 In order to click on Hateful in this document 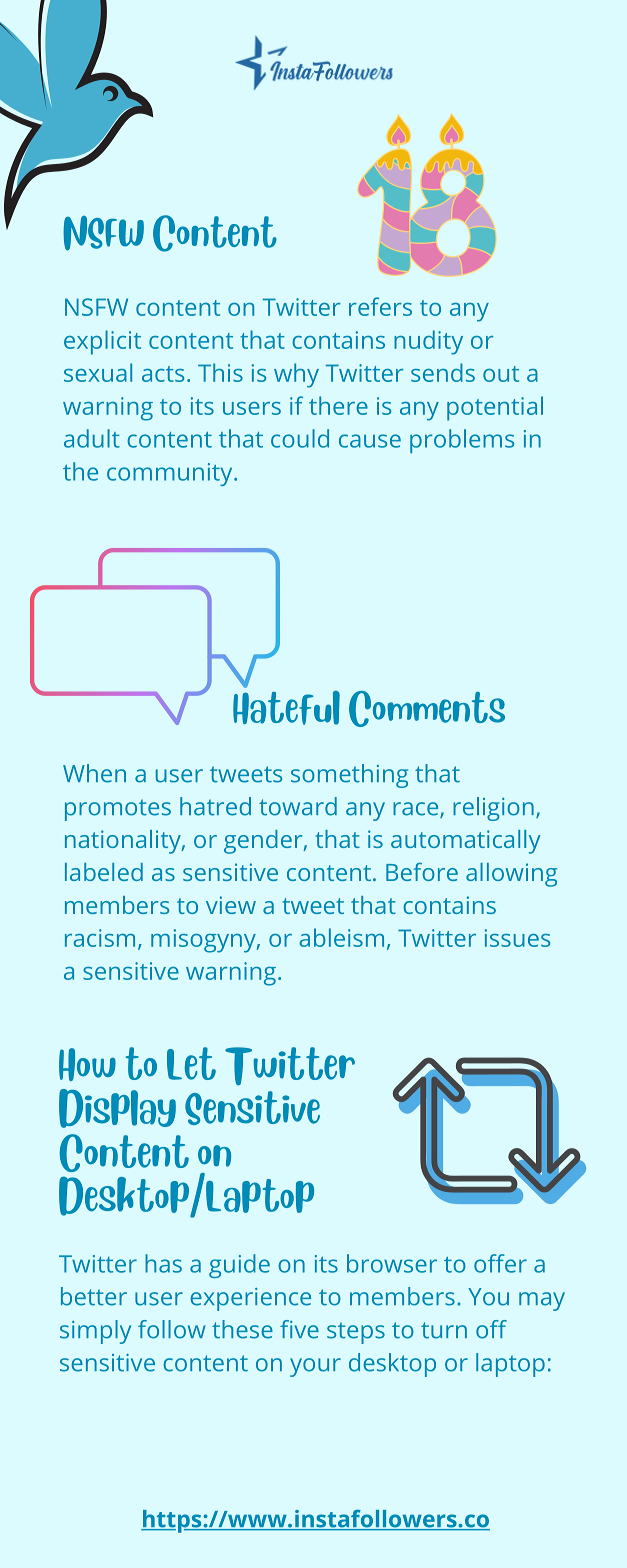, I will do `click(286, 708)`.
